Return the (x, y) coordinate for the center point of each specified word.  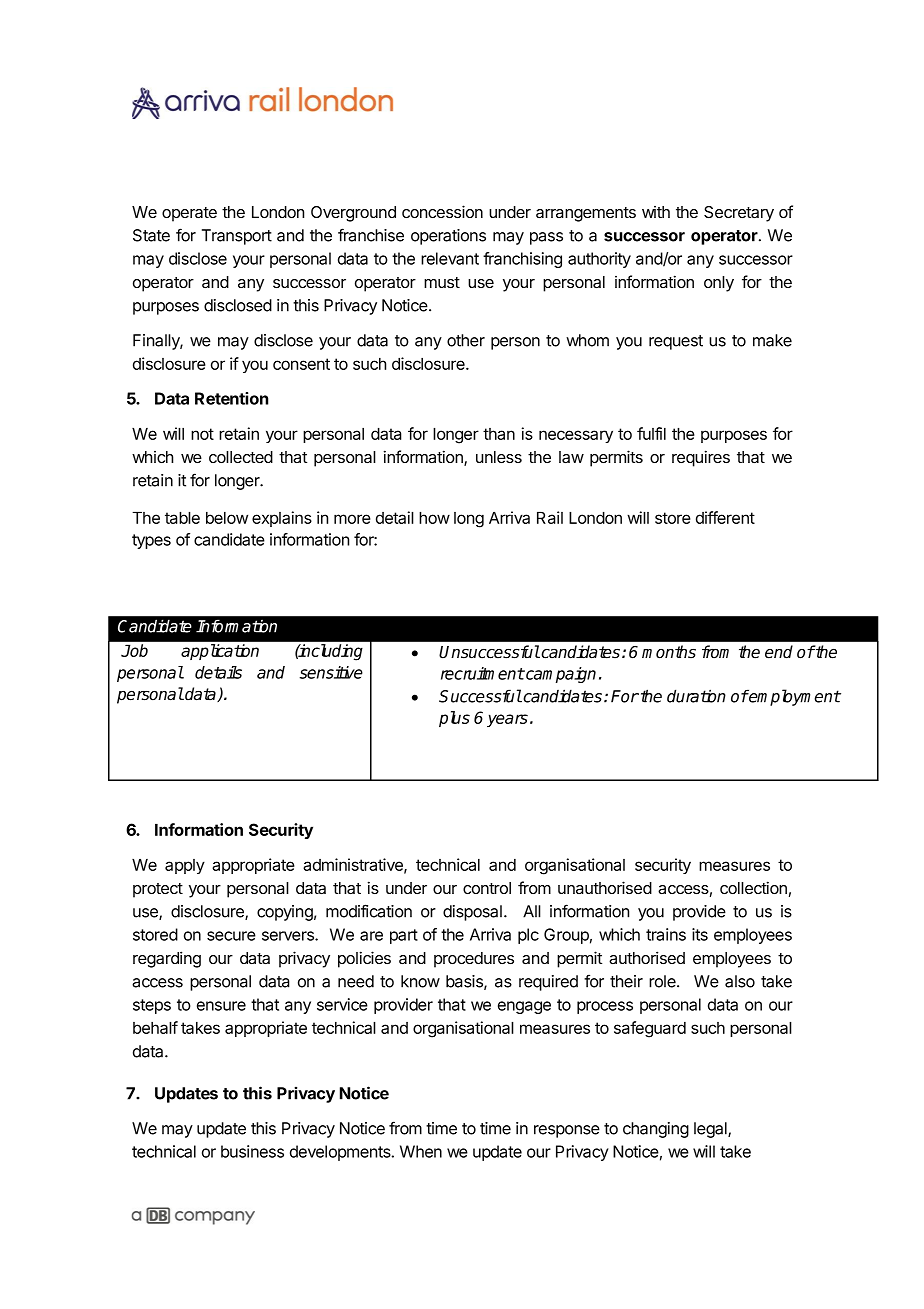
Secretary (739, 214)
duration (696, 696)
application (220, 652)
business (252, 1151)
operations (448, 237)
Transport (237, 237)
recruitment (483, 673)
